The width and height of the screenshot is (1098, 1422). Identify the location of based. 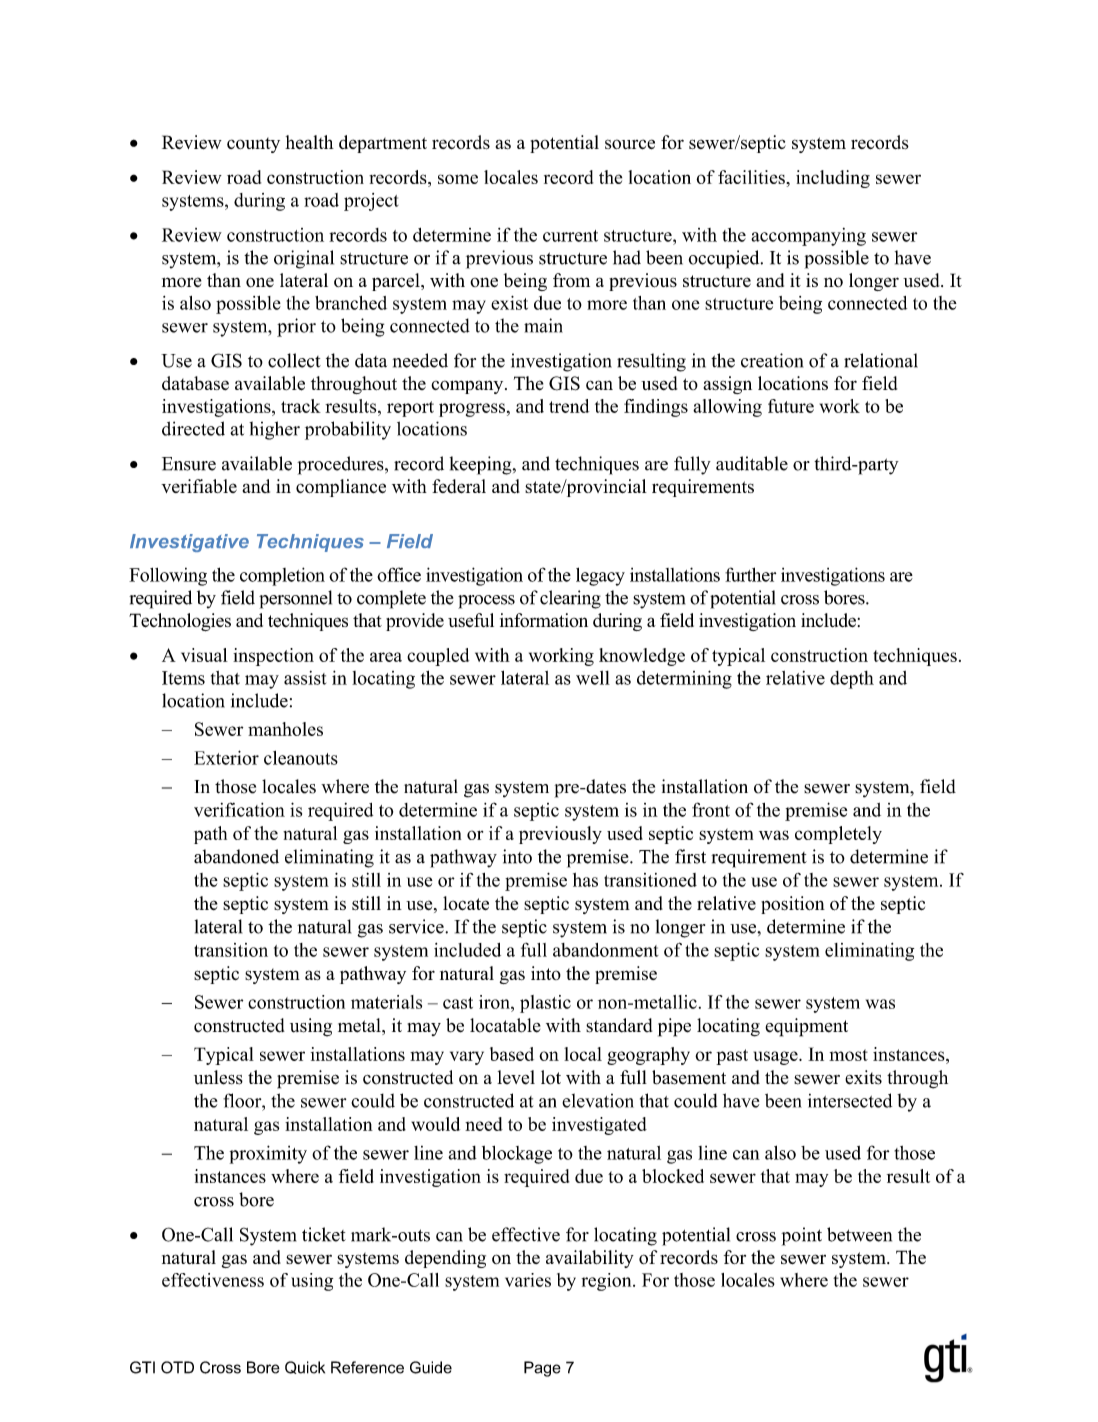
(512, 1054).
